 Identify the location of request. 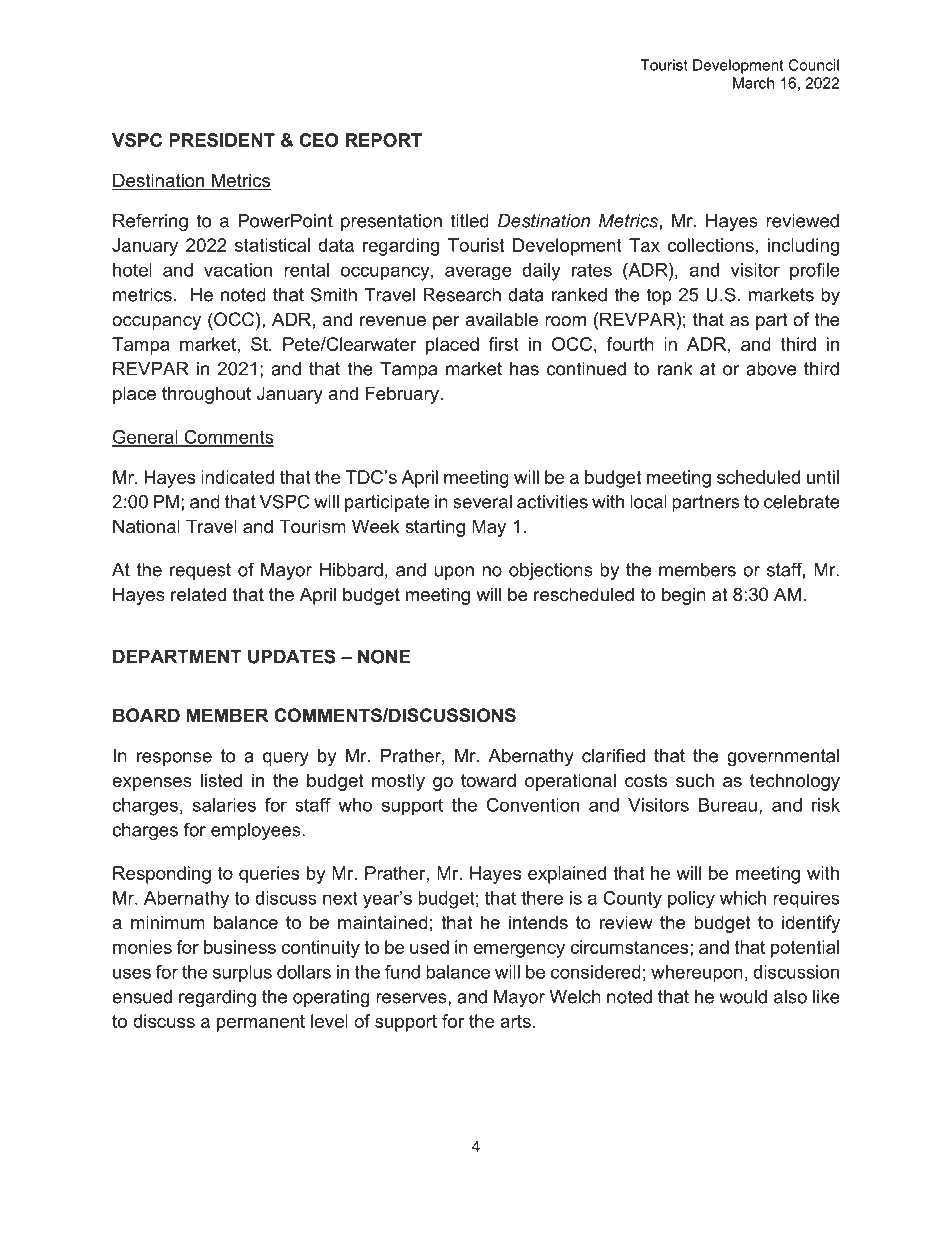
(200, 571).
